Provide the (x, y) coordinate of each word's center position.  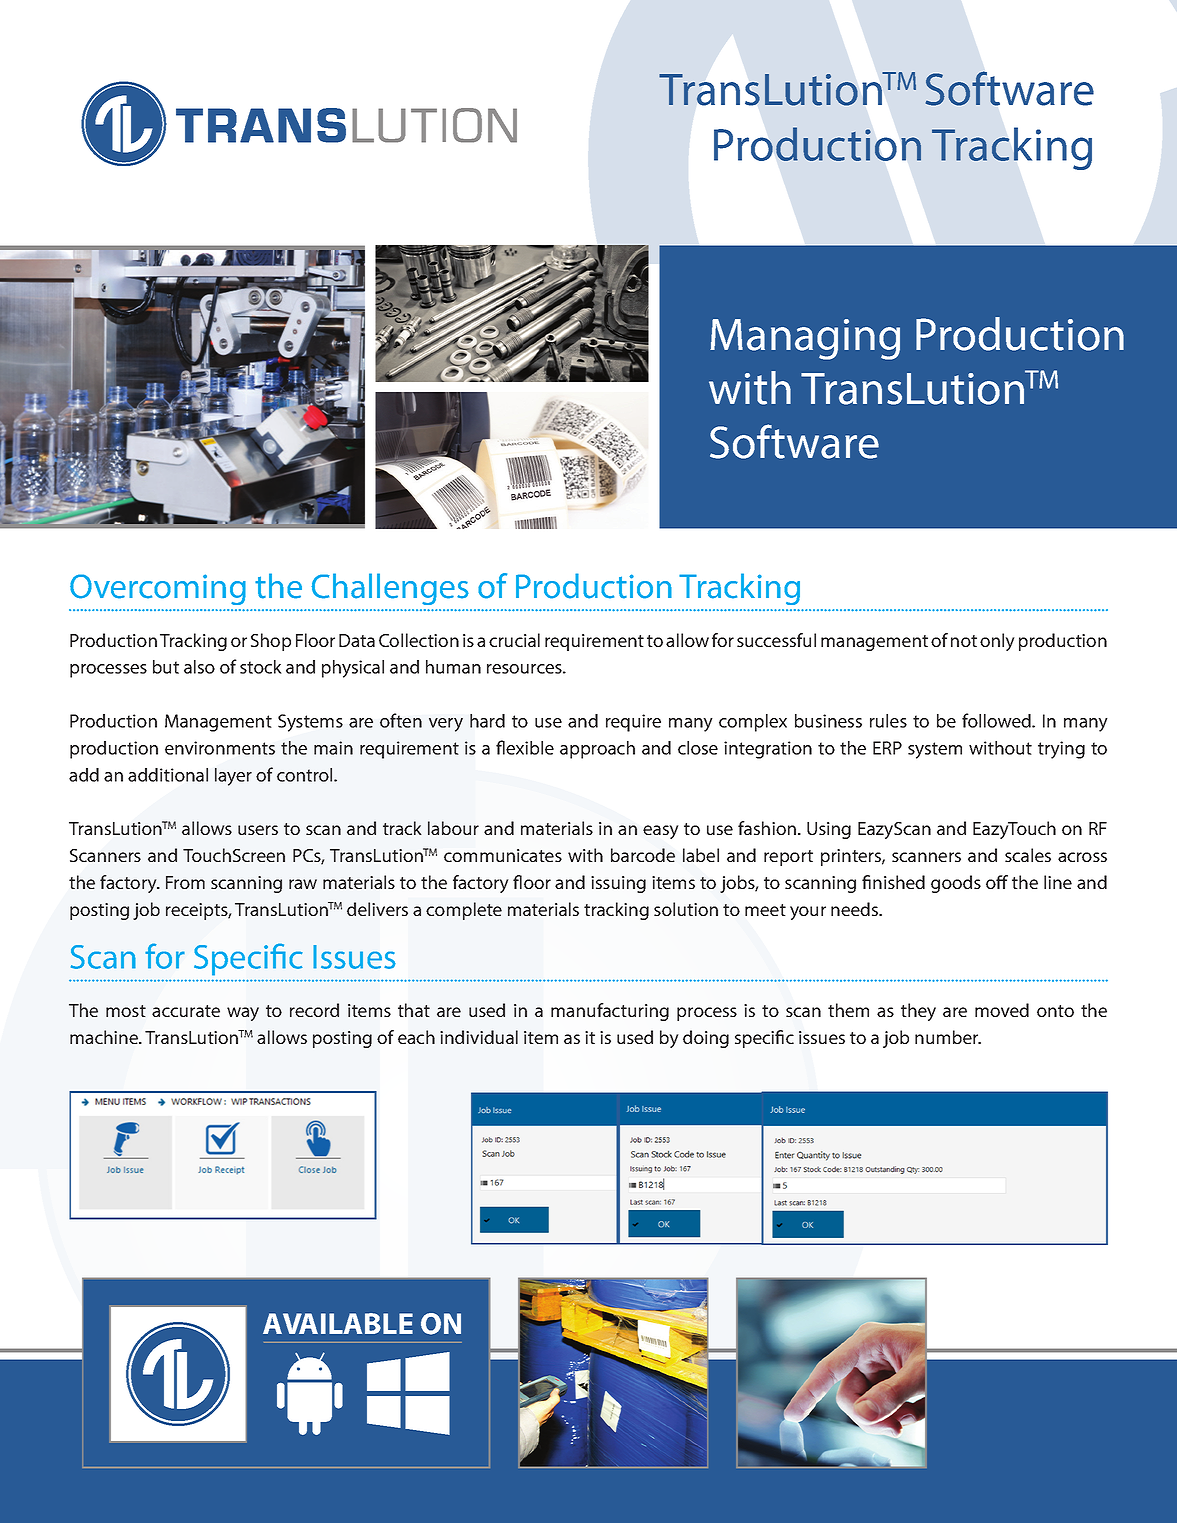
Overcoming (158, 589)
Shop (271, 642)
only (997, 642)
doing (706, 1039)
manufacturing (610, 1012)
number (948, 1037)
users (258, 830)
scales (1028, 855)
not (964, 641)
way (243, 1014)
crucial (514, 640)
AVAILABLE (338, 1323)
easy (660, 832)
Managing (805, 339)
